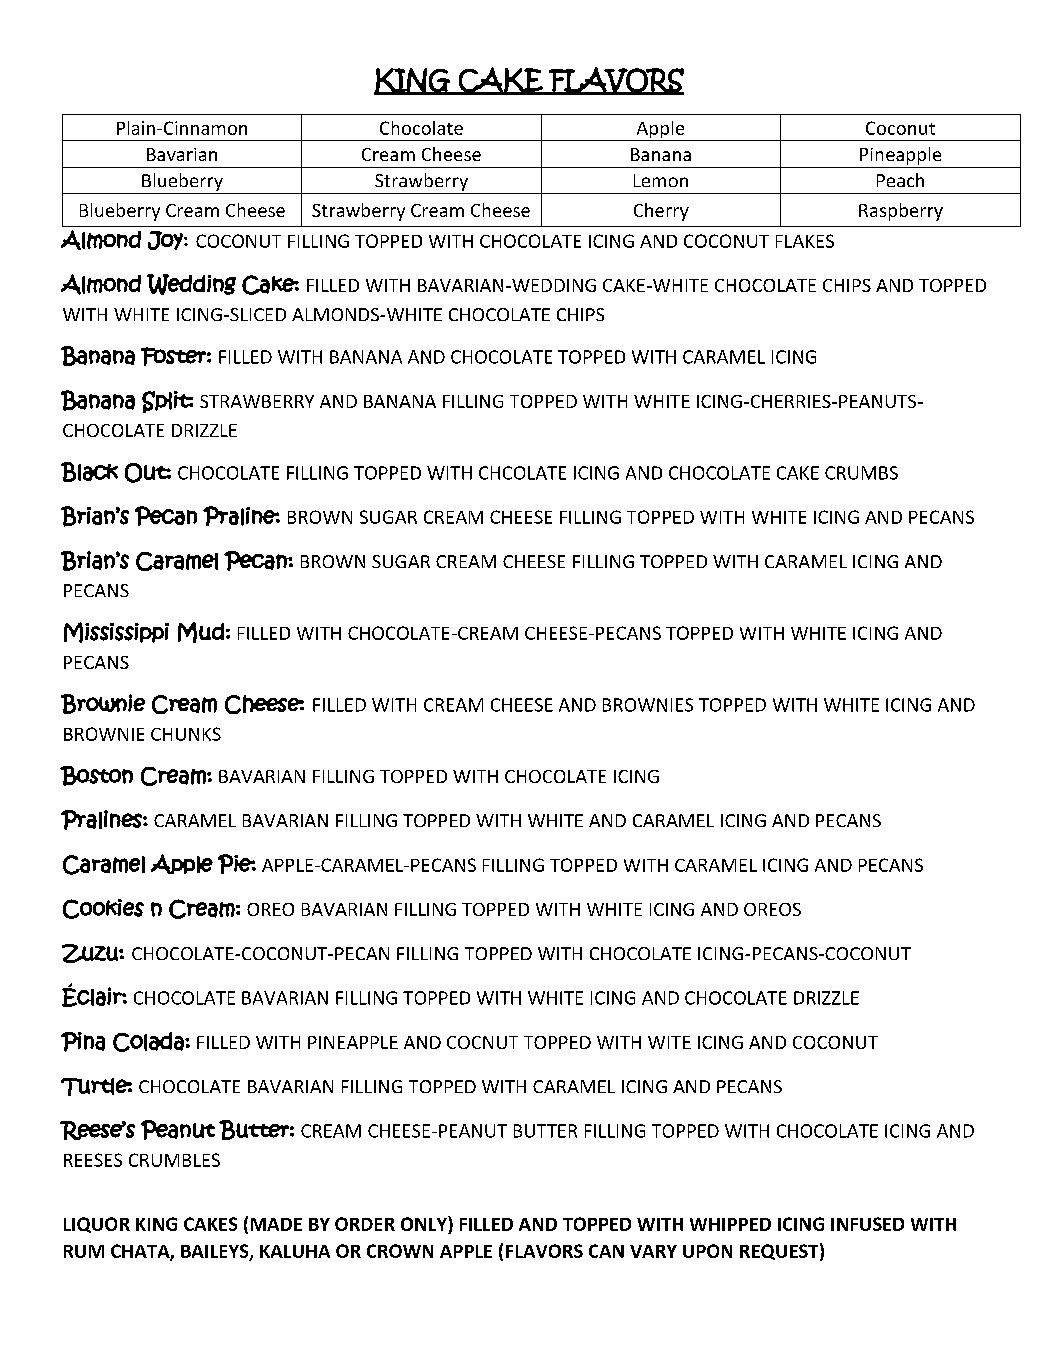 The image size is (1058, 1370). I want to click on ORDER, so click(365, 1224).
